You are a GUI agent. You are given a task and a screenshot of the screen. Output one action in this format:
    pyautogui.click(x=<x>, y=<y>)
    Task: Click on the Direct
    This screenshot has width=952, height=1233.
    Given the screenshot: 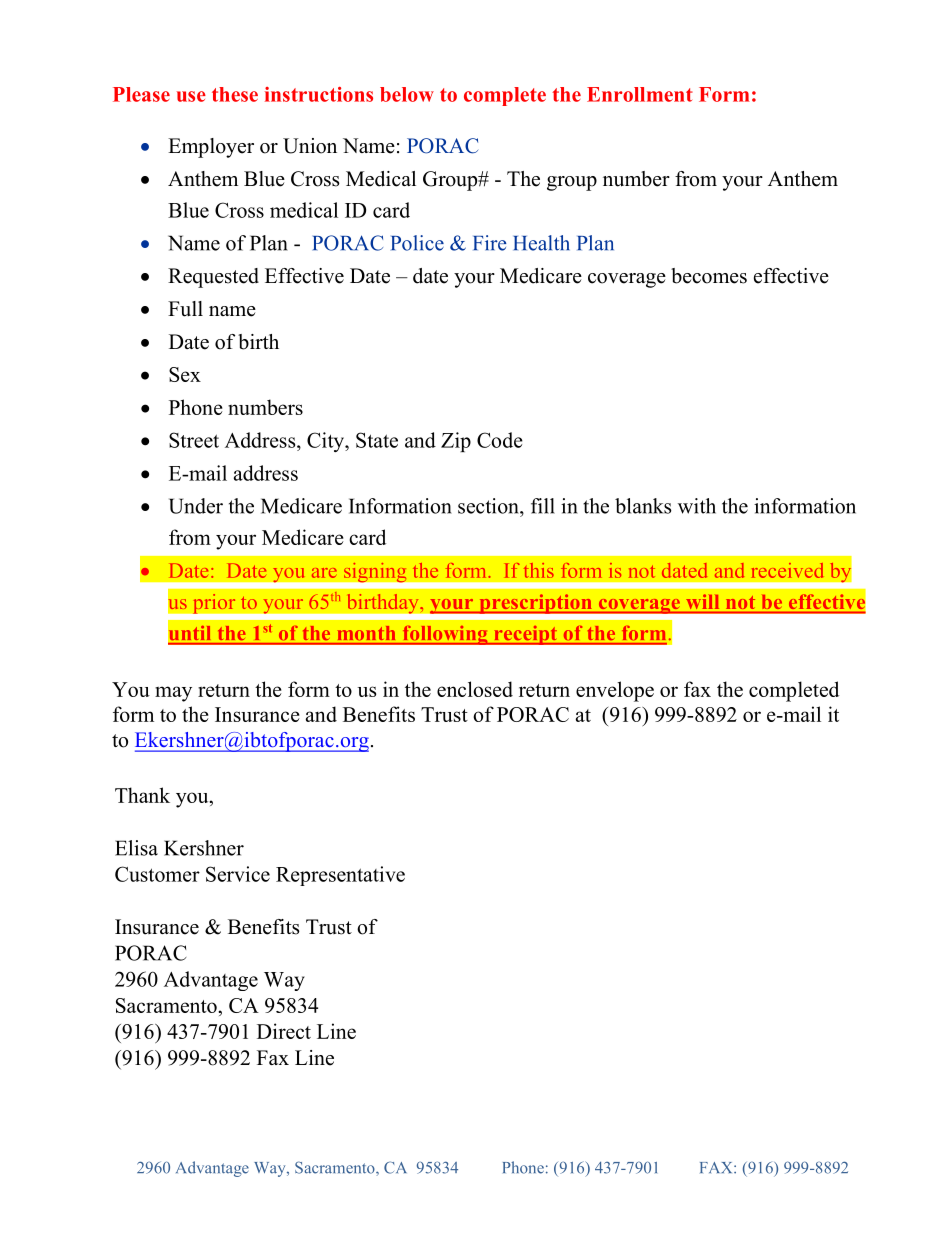 What is the action you would take?
    pyautogui.click(x=284, y=1031)
